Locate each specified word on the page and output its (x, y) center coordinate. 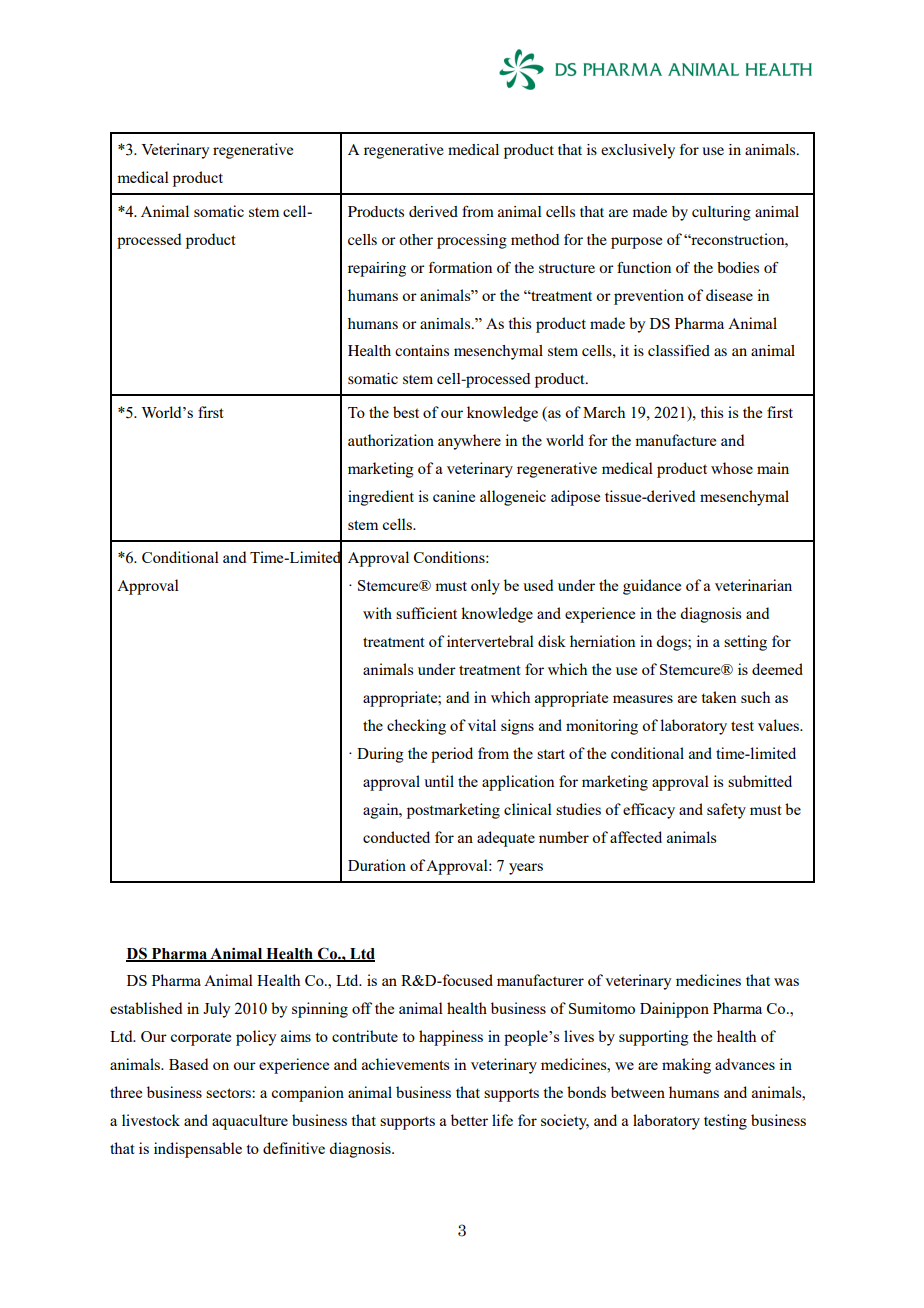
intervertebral (490, 641)
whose (732, 468)
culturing (721, 213)
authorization (391, 440)
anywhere (469, 442)
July (217, 1010)
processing (472, 241)
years (526, 869)
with (377, 613)
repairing (377, 269)
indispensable (198, 1150)
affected (636, 837)
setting (745, 643)
